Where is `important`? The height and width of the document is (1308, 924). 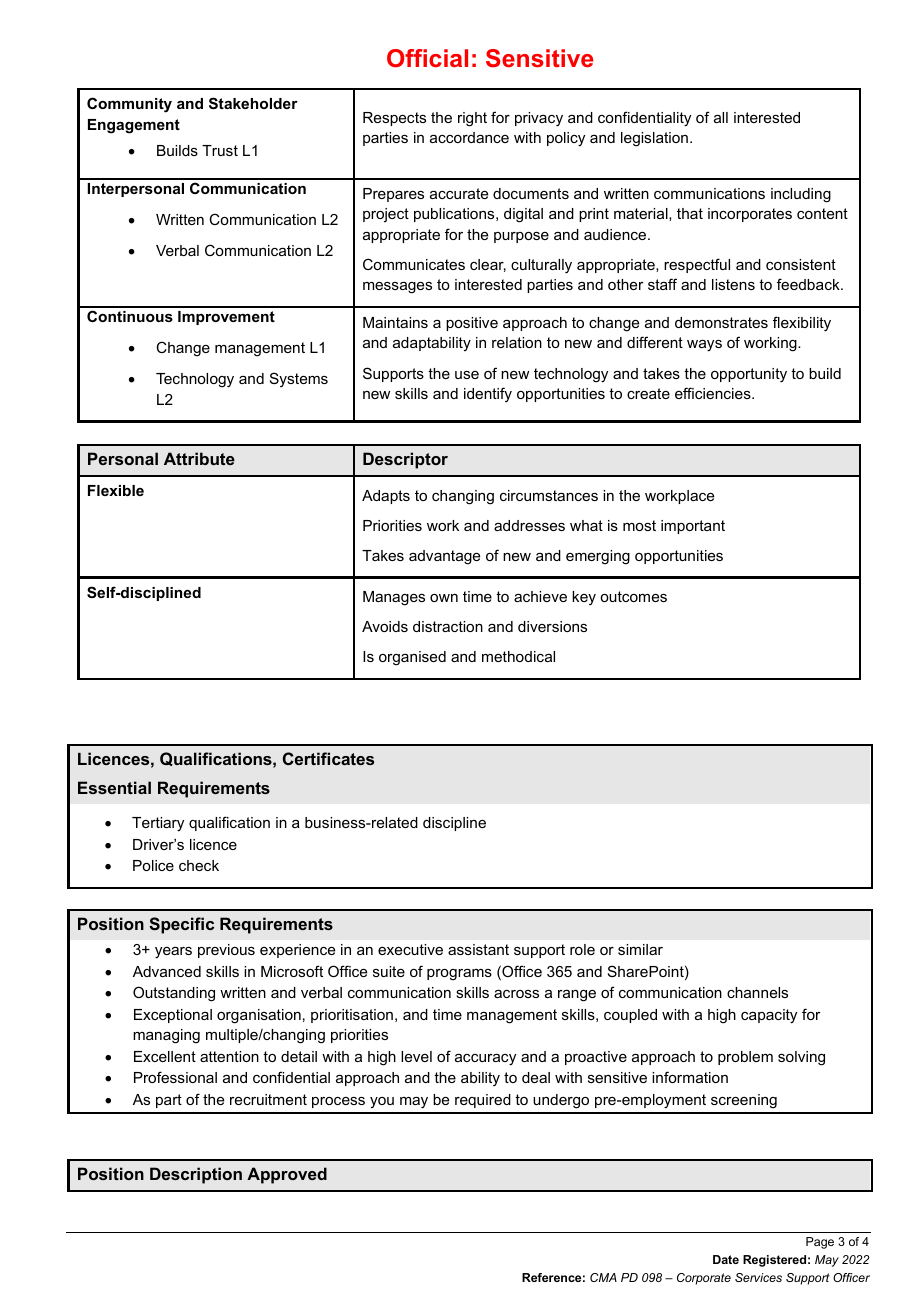
important is located at coordinates (693, 527).
